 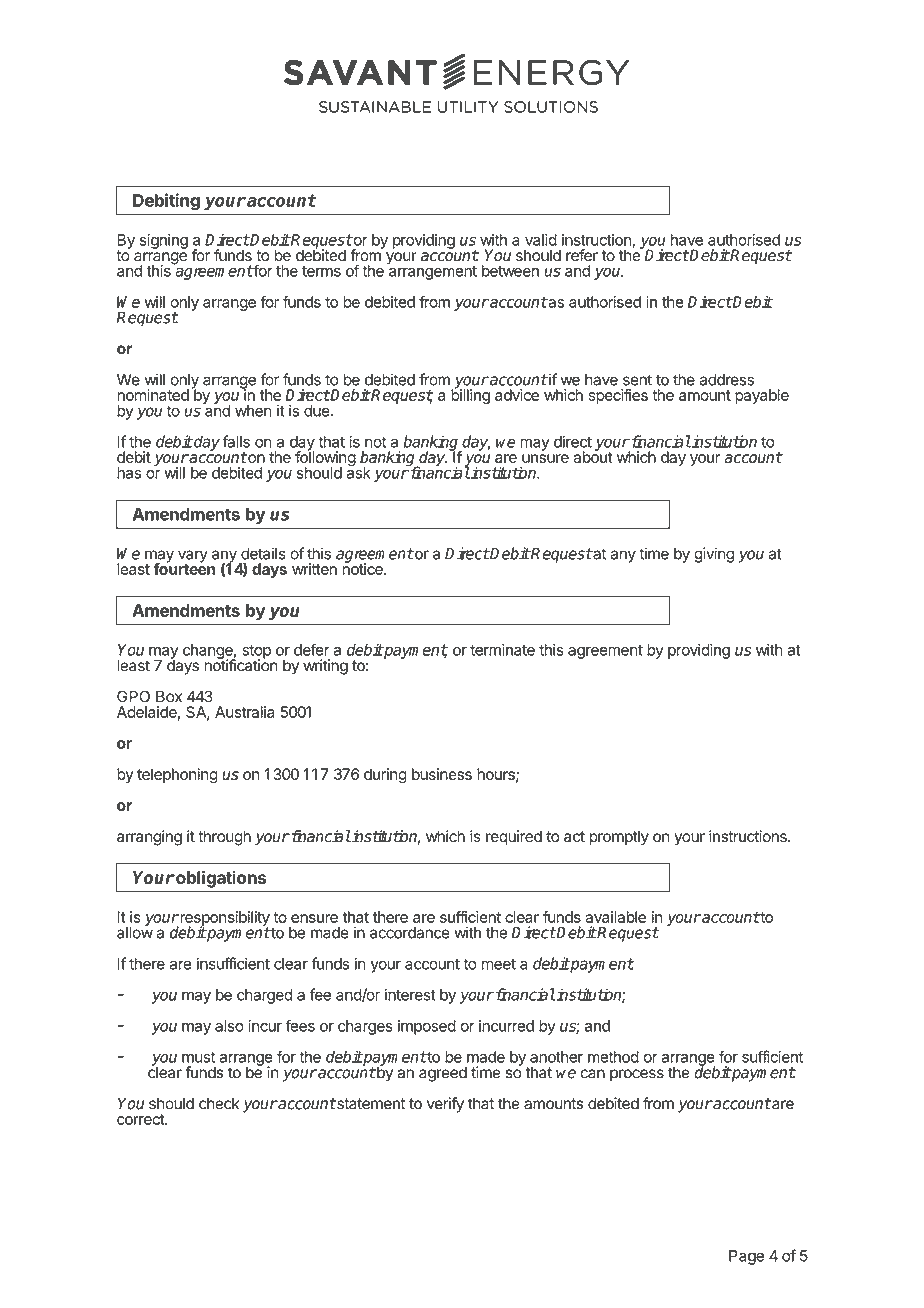 I want to click on promptly, so click(x=619, y=838).
